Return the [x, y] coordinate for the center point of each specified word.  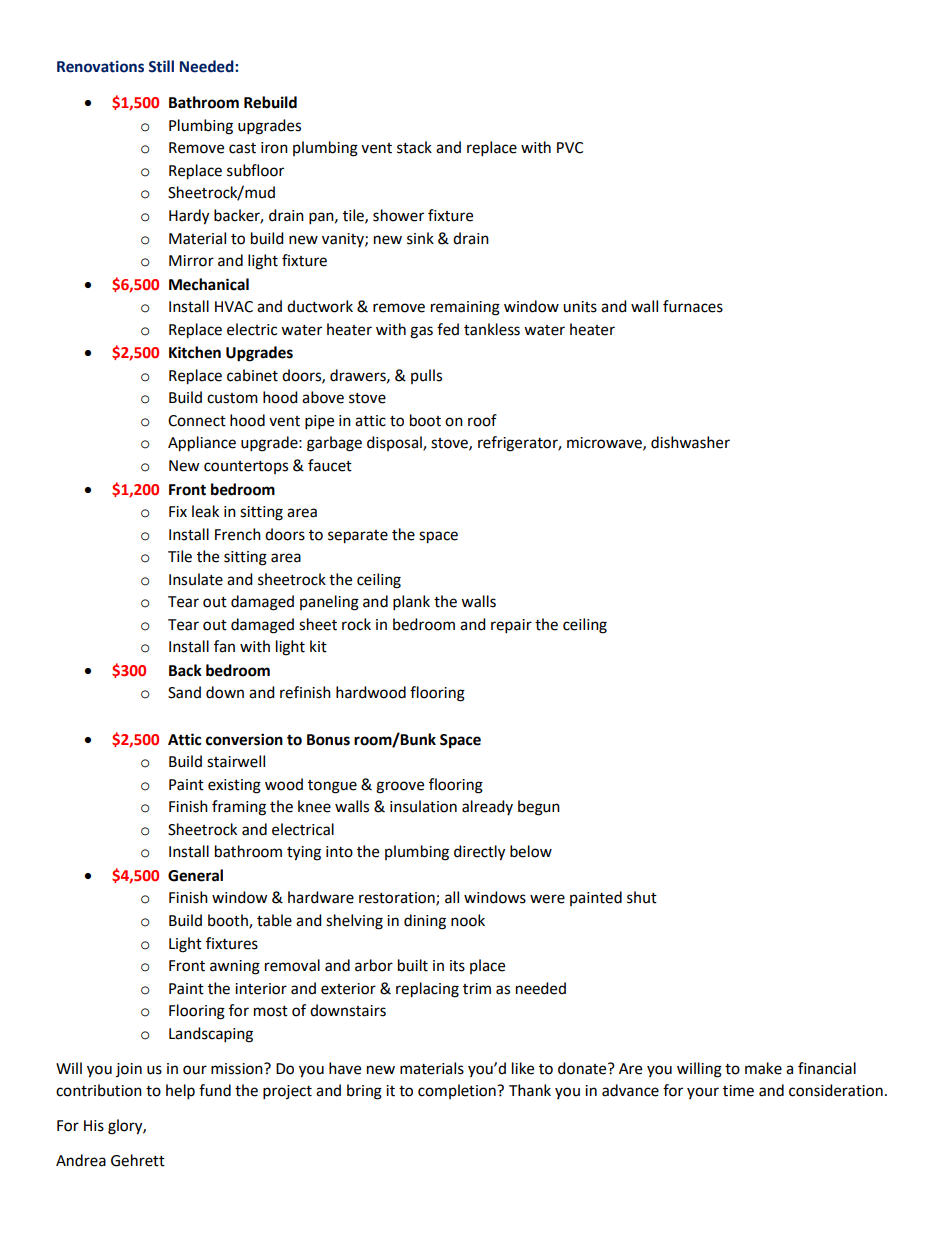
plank [411, 603]
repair [511, 626]
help [180, 1092]
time [738, 1091]
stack [414, 147]
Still [161, 66]
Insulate [196, 579]
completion [458, 1091]
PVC [570, 148]
